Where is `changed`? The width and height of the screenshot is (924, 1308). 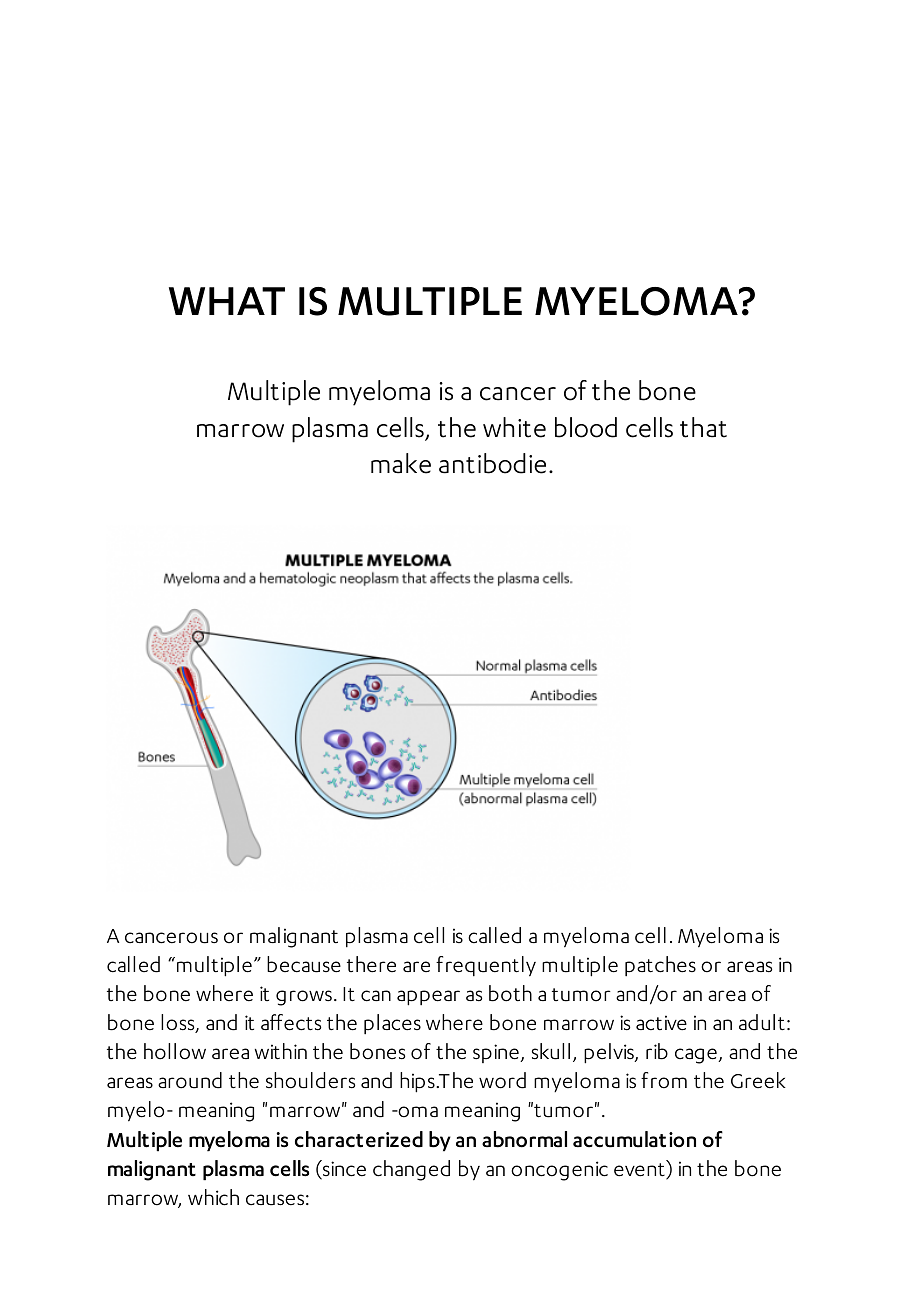 changed is located at coordinates (411, 1170).
